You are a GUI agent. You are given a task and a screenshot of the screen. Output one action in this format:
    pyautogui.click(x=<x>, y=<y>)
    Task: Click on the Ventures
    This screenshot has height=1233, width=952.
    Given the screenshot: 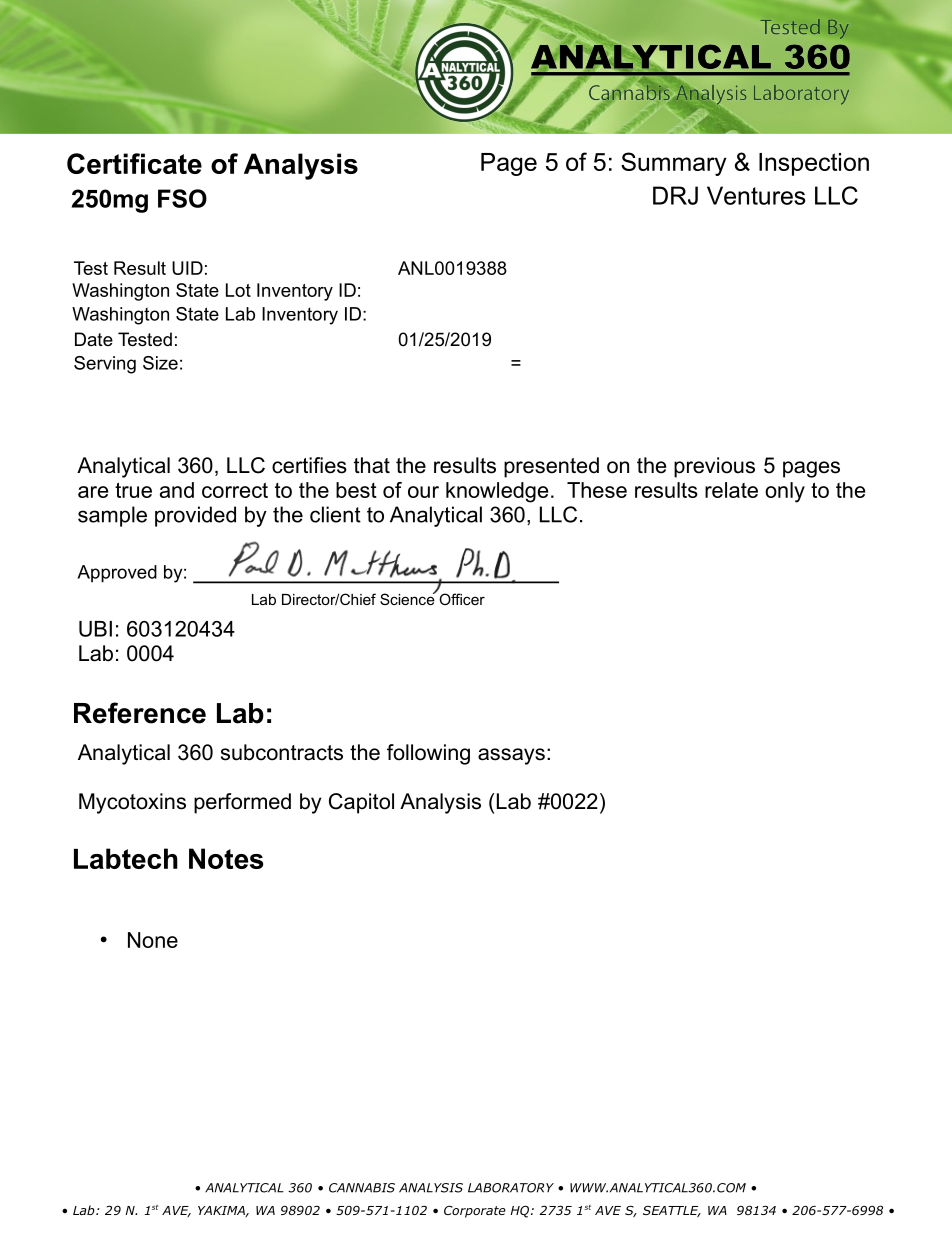 What is the action you would take?
    pyautogui.click(x=756, y=195)
